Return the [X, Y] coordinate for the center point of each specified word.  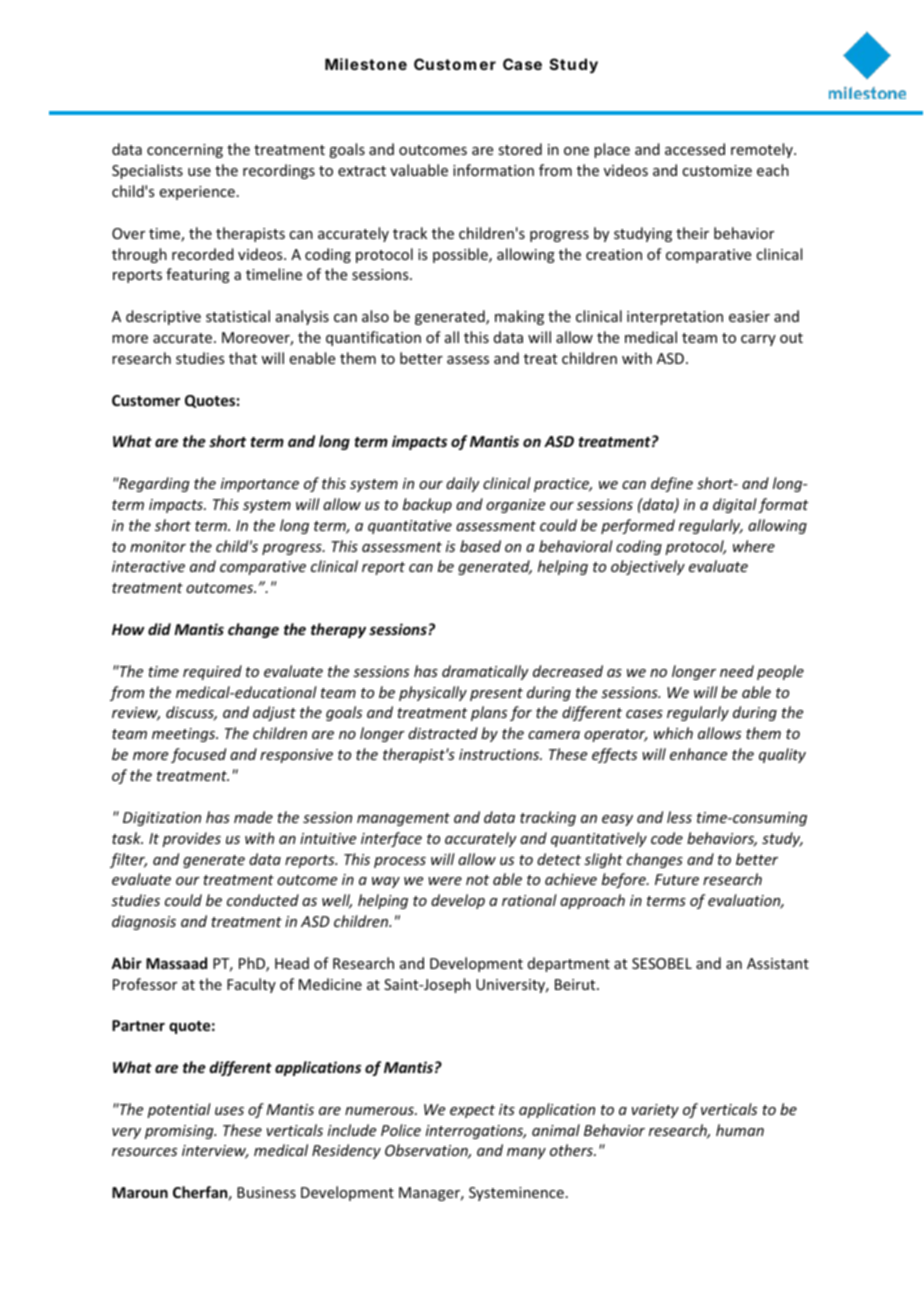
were [445, 881]
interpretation [675, 318]
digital [735, 505]
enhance [698, 754]
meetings [185, 735]
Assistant [778, 963]
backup [427, 505]
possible [461, 255]
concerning [185, 151]
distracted [443, 733]
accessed [695, 149]
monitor [158, 546]
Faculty [251, 985]
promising [180, 1132]
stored [520, 149]
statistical [238, 316]
